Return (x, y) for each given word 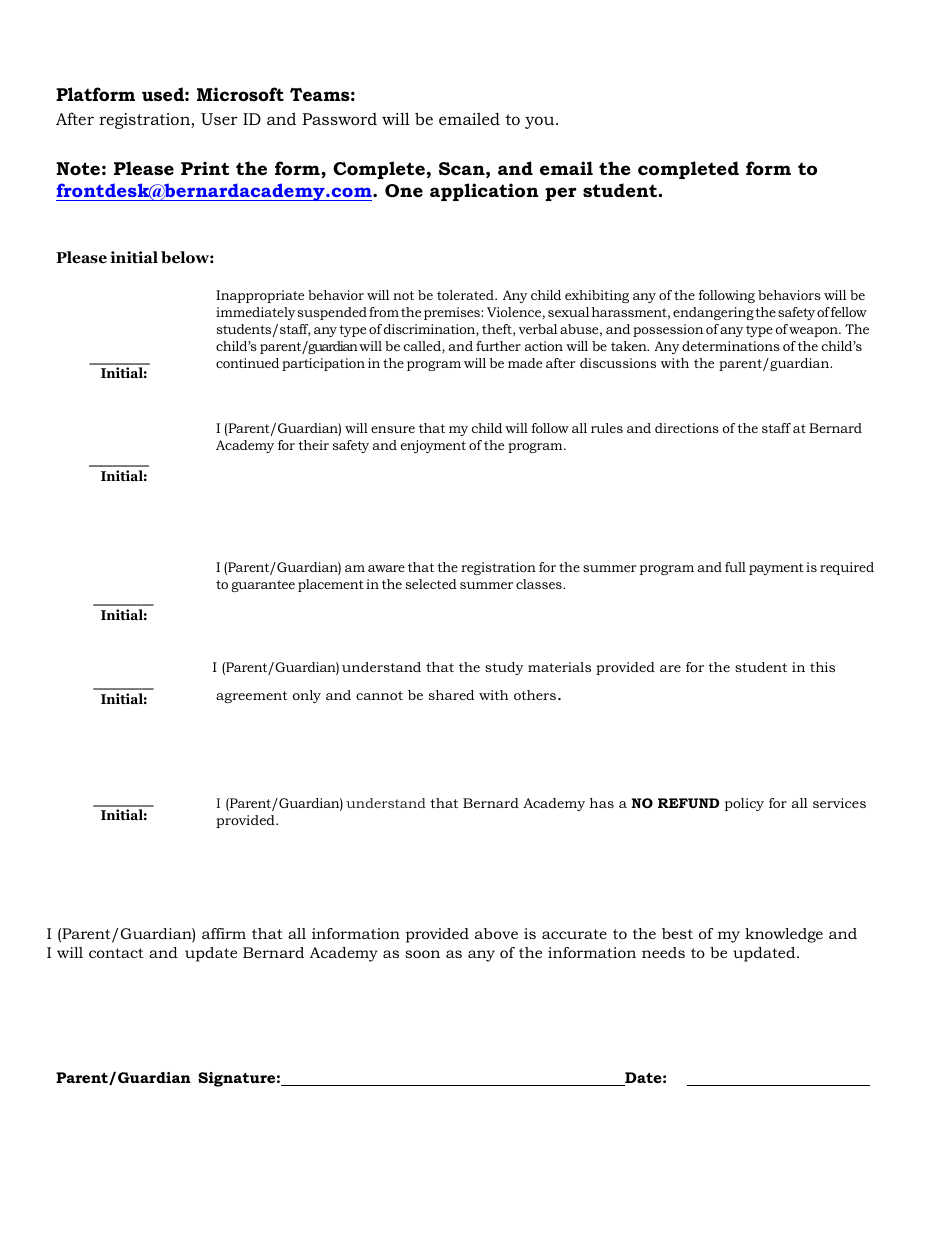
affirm (224, 933)
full (735, 567)
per (561, 194)
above (496, 933)
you (541, 122)
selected (431, 584)
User (219, 119)
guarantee (263, 586)
